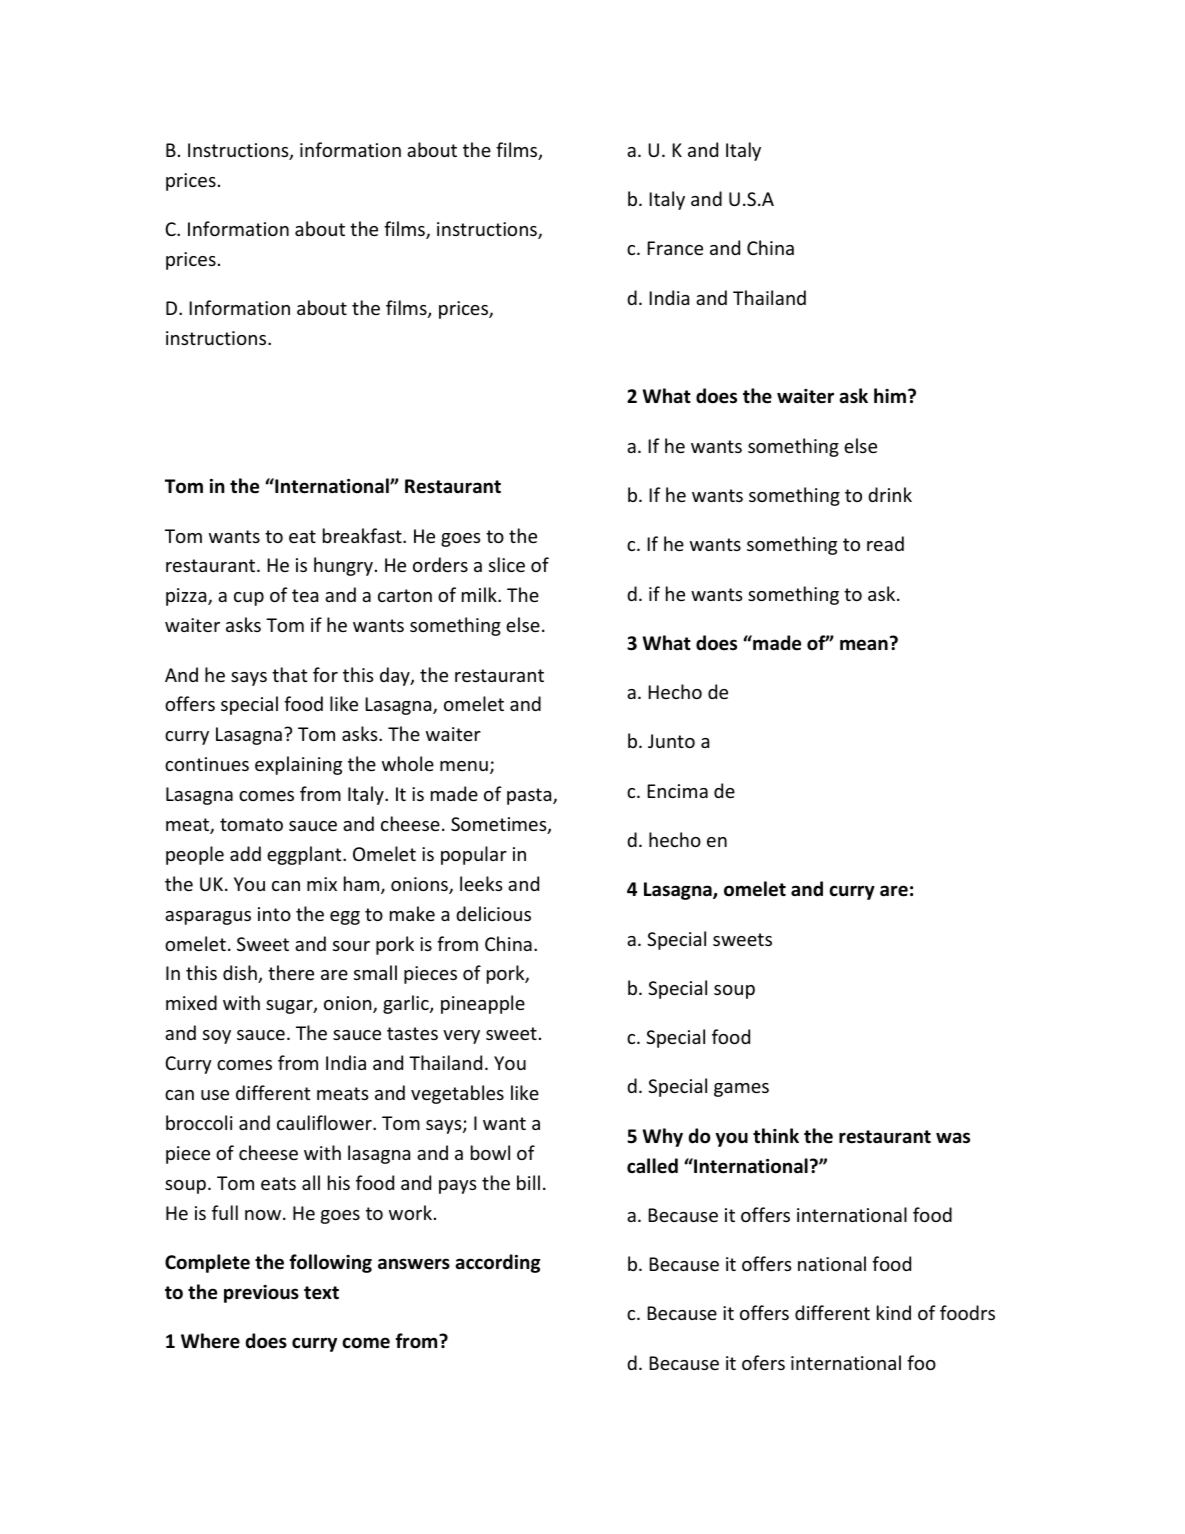 Image resolution: width=1185 pixels, height=1534 pixels. Describe the element at coordinates (864, 645) in the screenshot. I see `mean` at that location.
